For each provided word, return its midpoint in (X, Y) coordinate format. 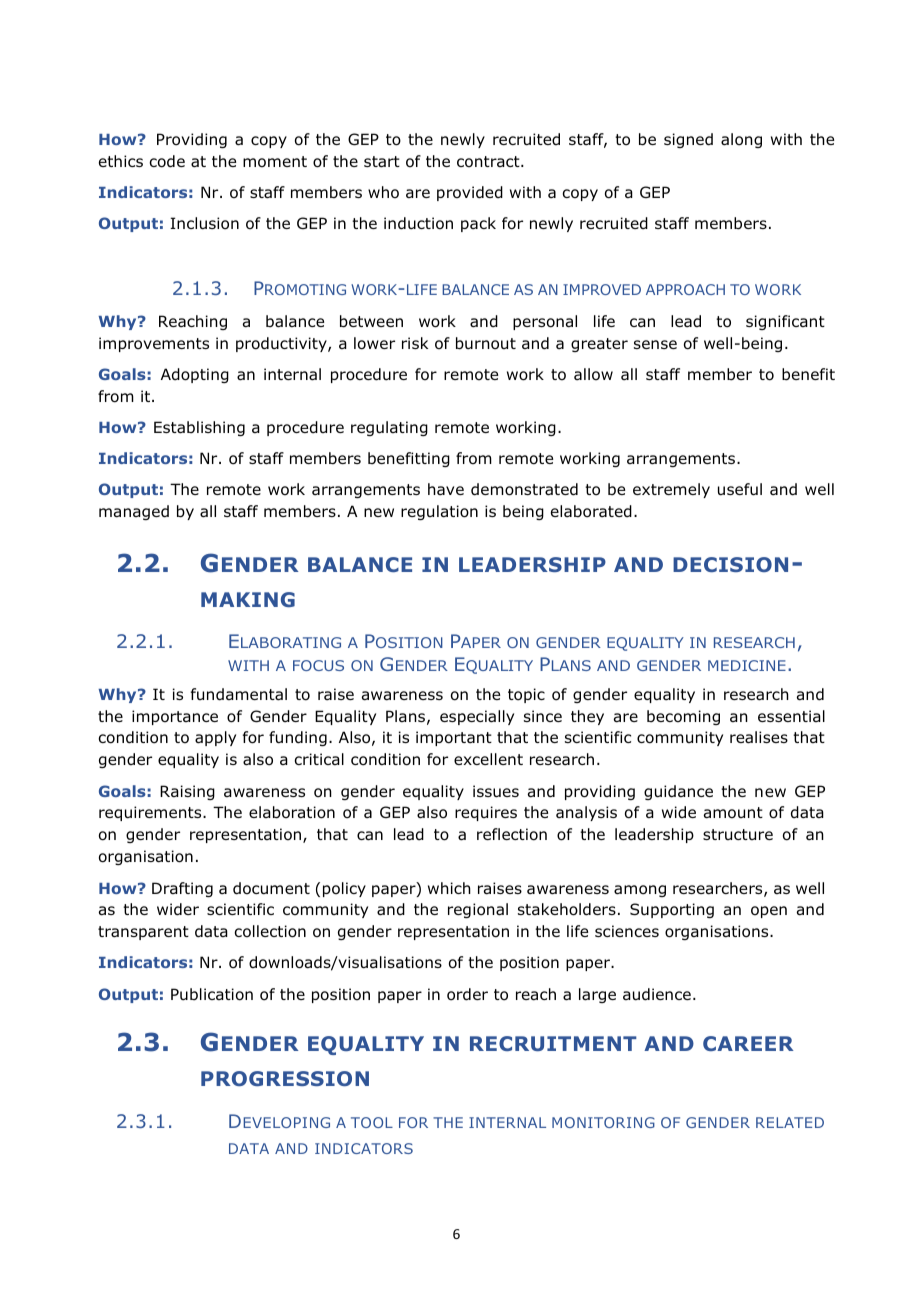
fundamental (239, 694)
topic (526, 695)
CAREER (748, 1043)
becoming (683, 717)
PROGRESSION (285, 1078)
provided (470, 193)
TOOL (372, 1122)
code (167, 161)
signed (688, 140)
